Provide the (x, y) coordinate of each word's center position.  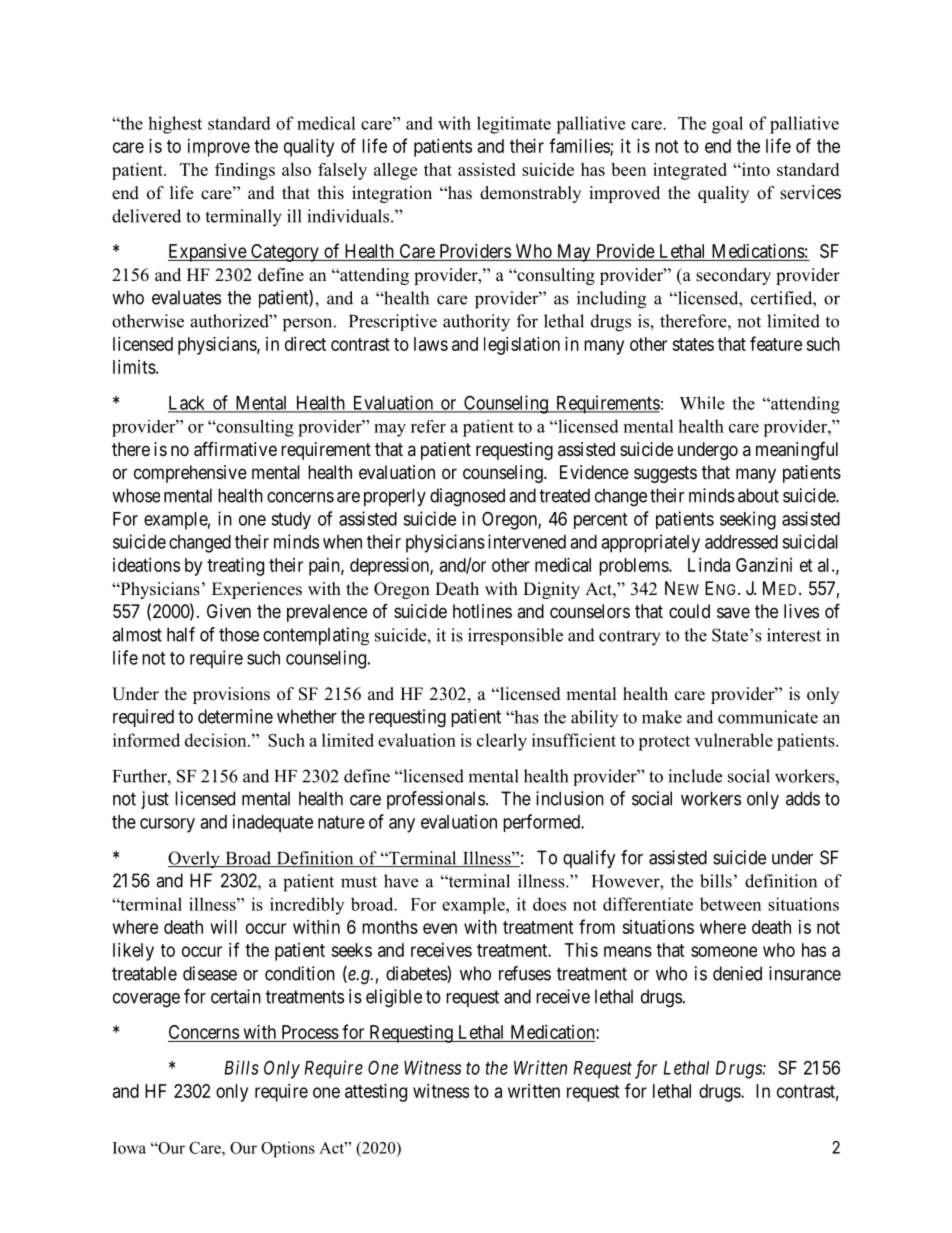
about (758, 495)
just (155, 800)
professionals (436, 800)
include (695, 776)
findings (245, 171)
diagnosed (467, 497)
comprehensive (190, 474)
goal (727, 125)
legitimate (514, 125)
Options (288, 1149)
